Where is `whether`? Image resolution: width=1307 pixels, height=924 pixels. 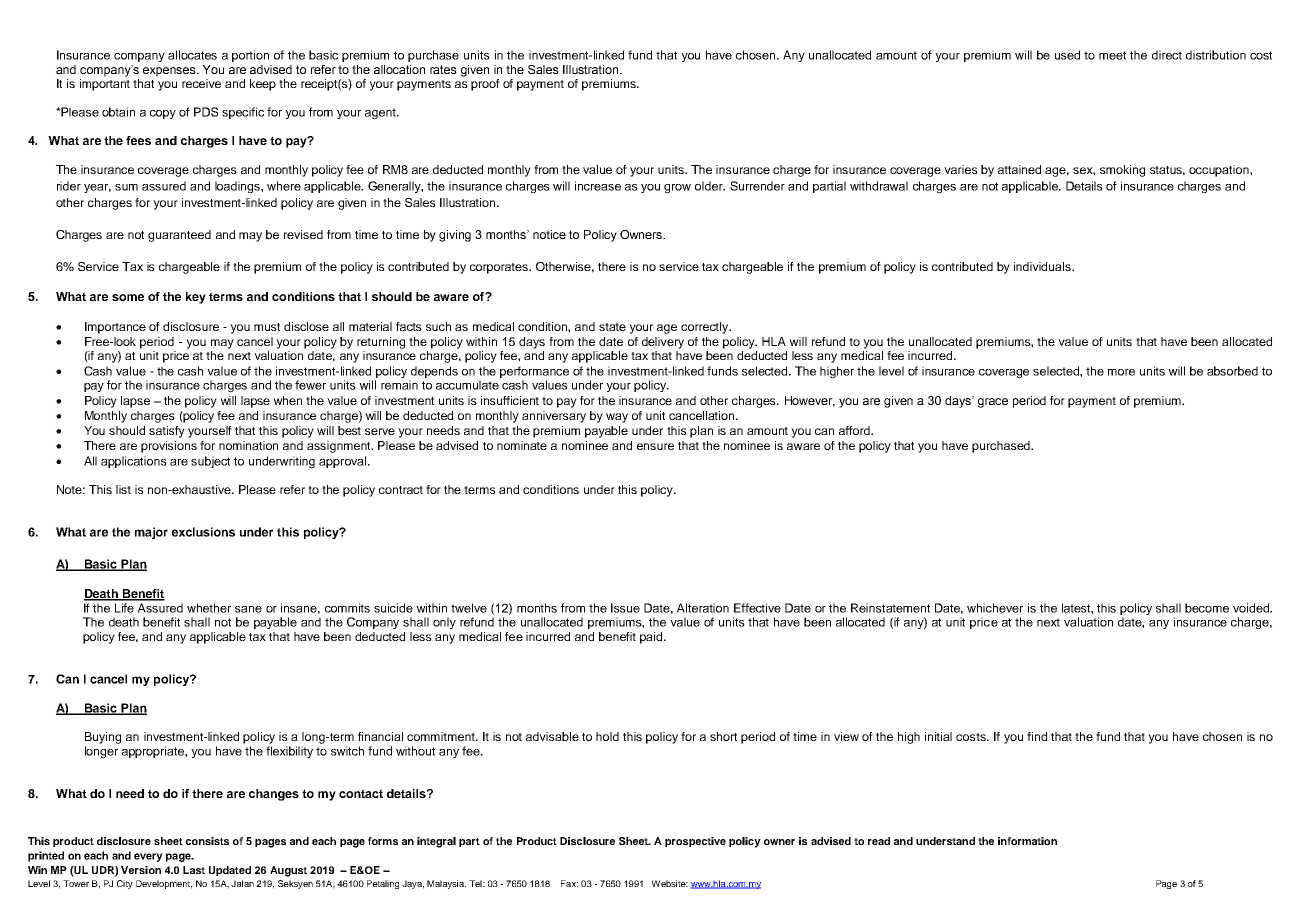
whether is located at coordinates (209, 608).
